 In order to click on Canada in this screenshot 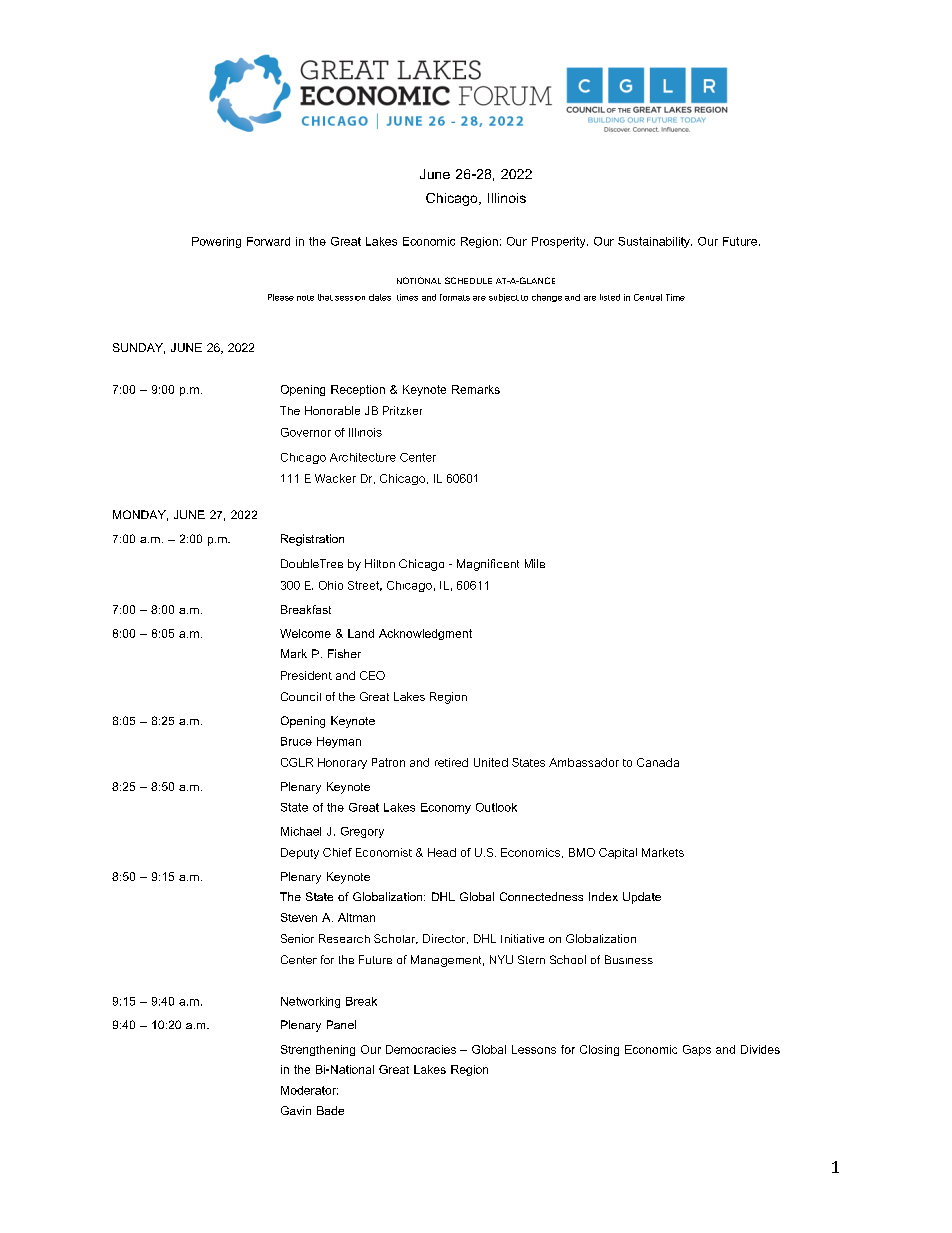, I will do `click(658, 762)`.
